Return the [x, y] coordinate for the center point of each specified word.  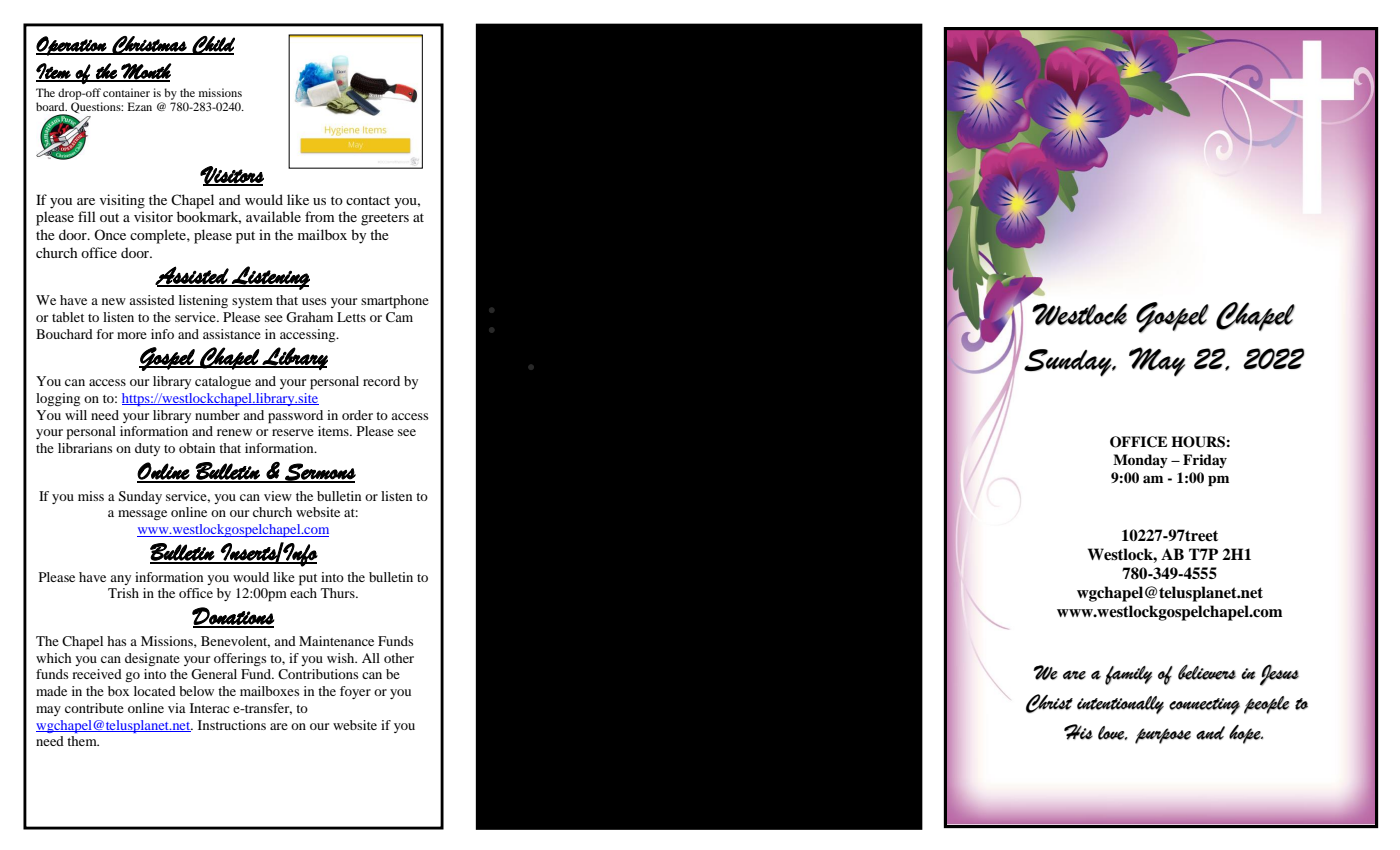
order [357, 415]
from [319, 216]
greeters [385, 219]
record [381, 381]
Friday [1205, 461]
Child [213, 45]
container [126, 92]
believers [1207, 672]
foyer [355, 692]
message [142, 515]
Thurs [339, 593]
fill [87, 216]
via [177, 708]
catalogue [223, 382]
